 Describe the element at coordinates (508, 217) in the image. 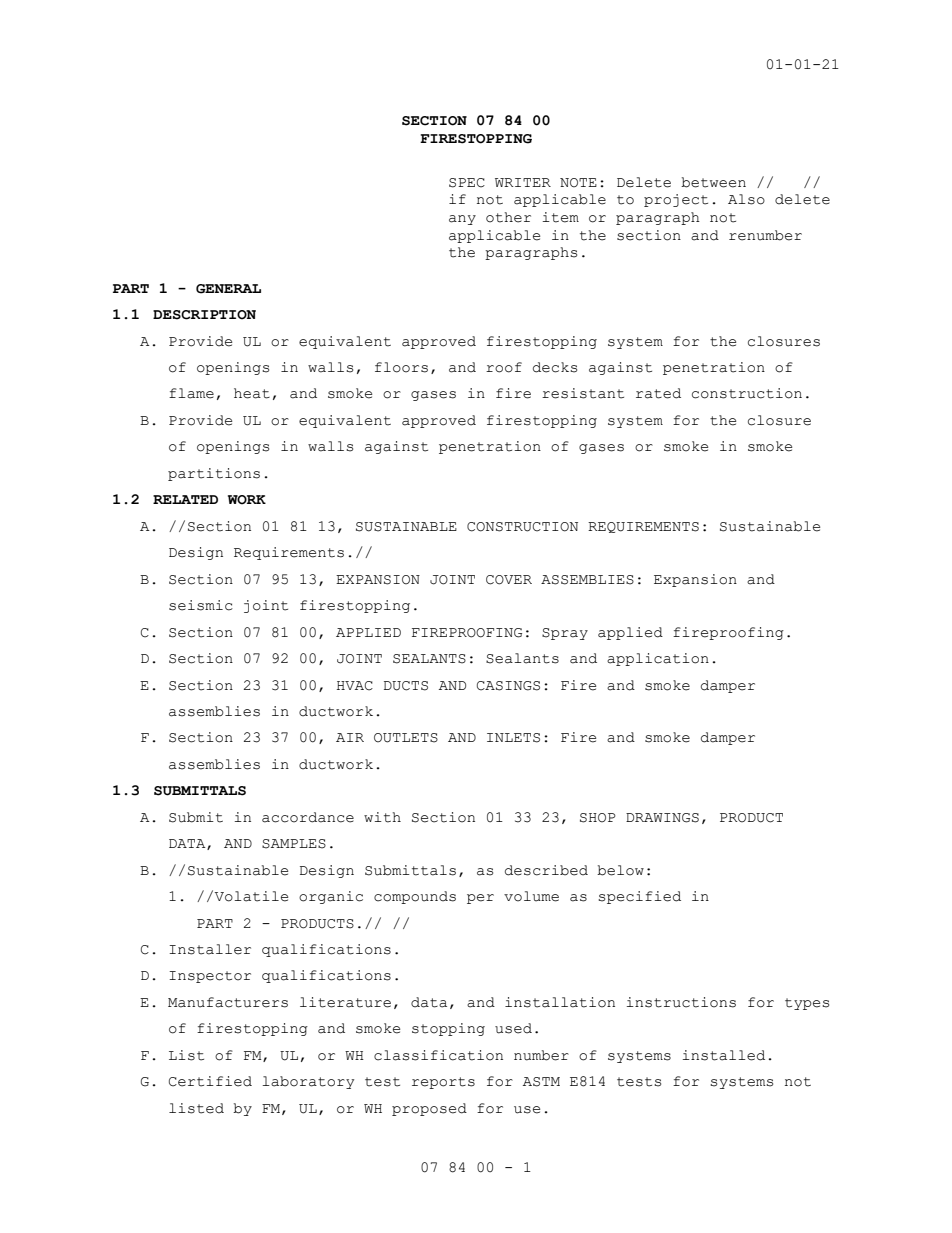

I see `other` at that location.
